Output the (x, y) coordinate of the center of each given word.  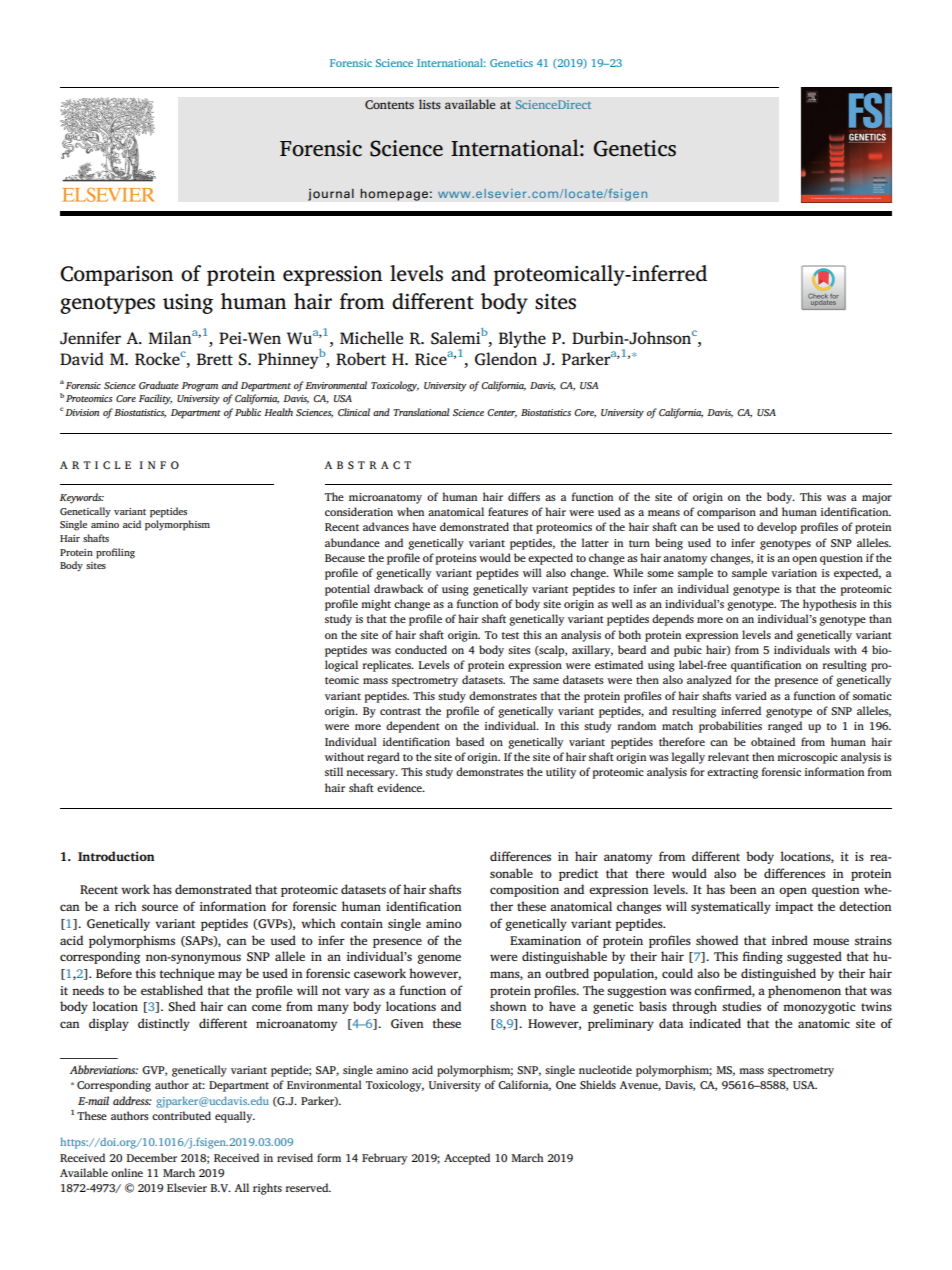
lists (430, 104)
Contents (389, 105)
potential (347, 590)
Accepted (467, 1159)
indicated (715, 1023)
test (510, 635)
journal (331, 194)
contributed (181, 1115)
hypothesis (830, 605)
